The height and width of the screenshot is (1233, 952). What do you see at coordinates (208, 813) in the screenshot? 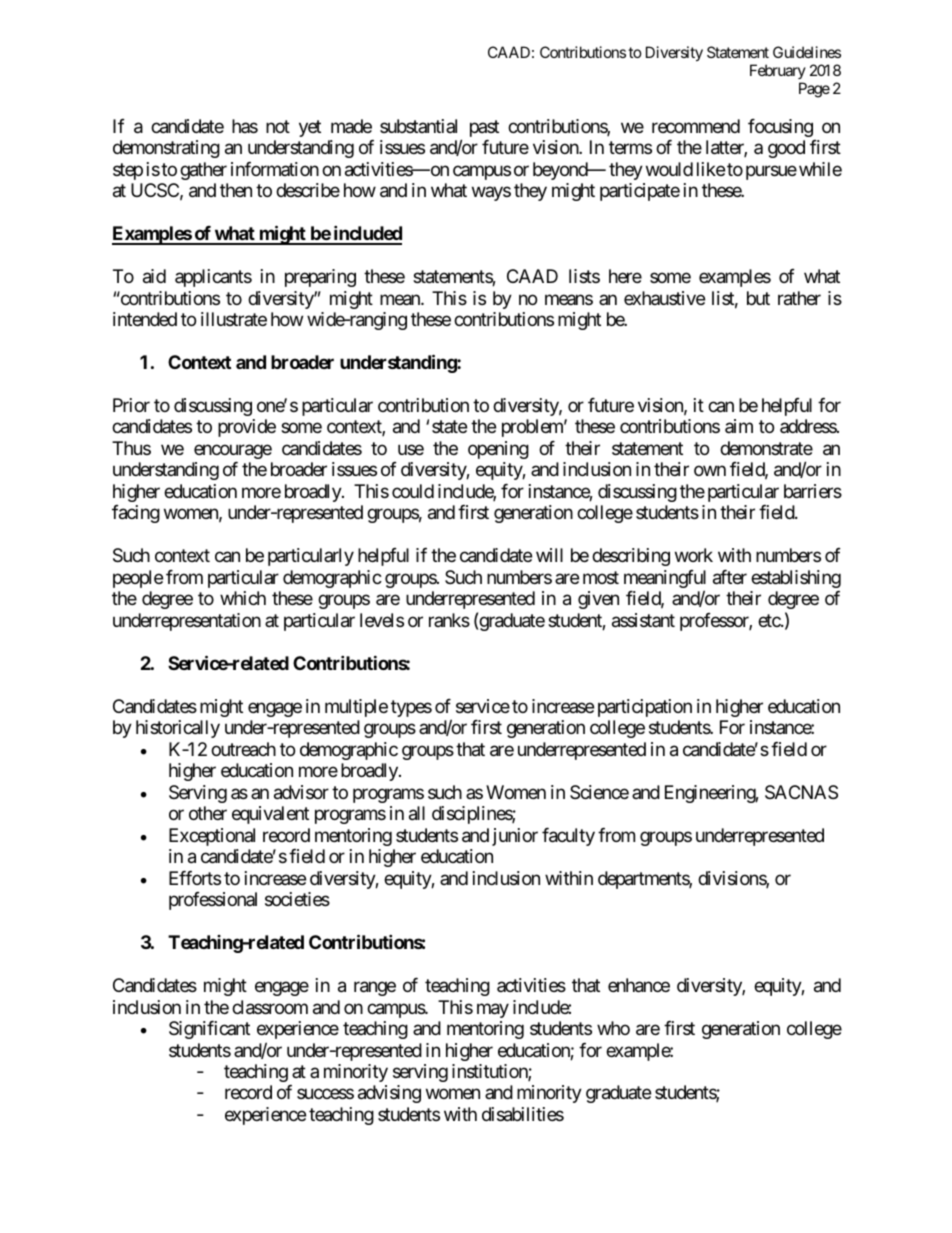
I see `other` at bounding box center [208, 813].
